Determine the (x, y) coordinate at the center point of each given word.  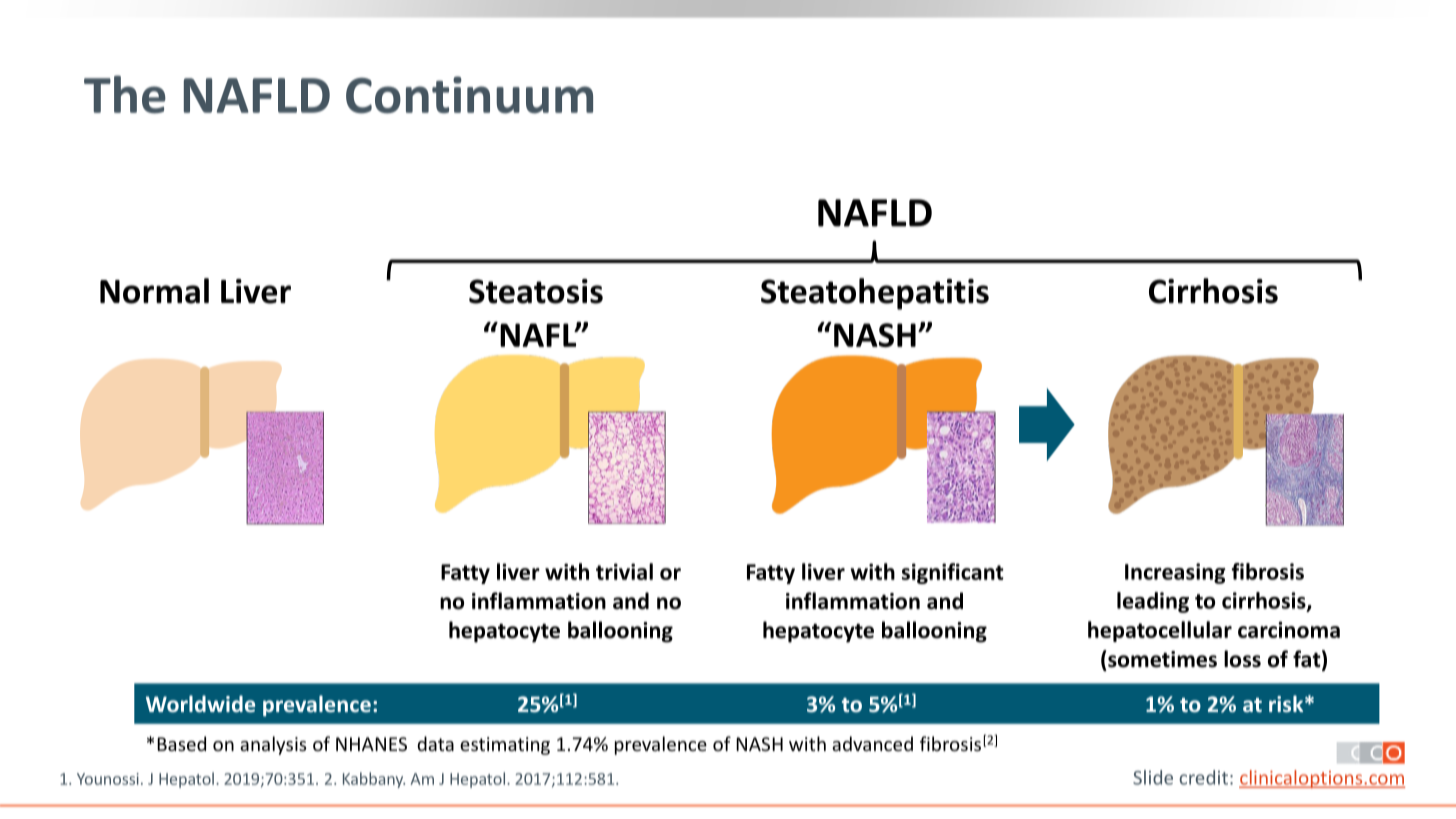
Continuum (469, 95)
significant (953, 573)
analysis (273, 745)
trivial (624, 571)
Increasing (1175, 573)
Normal (154, 291)
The (125, 94)
